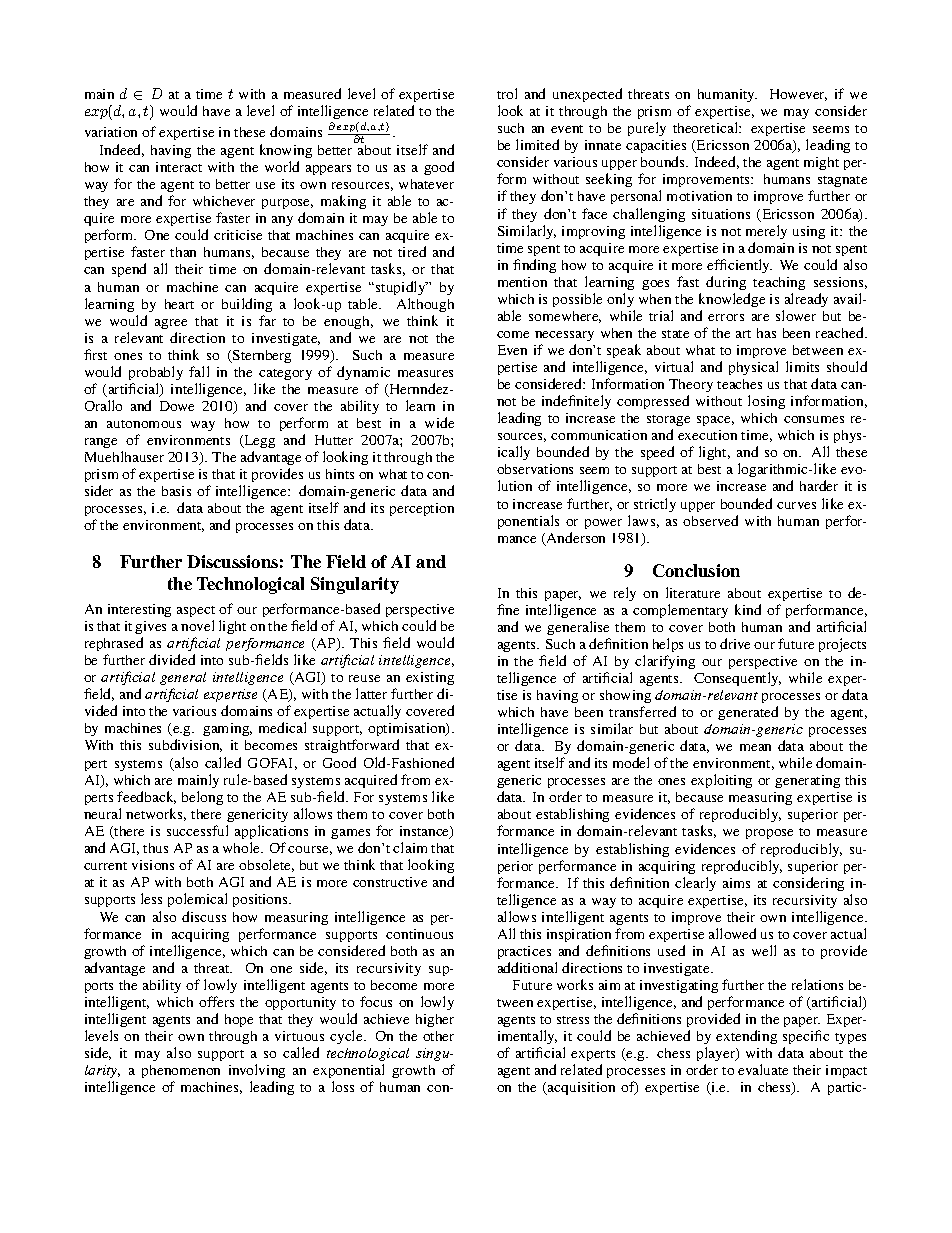 Image resolution: width=952 pixels, height=1233 pixels. Describe the element at coordinates (144, 424) in the screenshot. I see `autonomous` at that location.
